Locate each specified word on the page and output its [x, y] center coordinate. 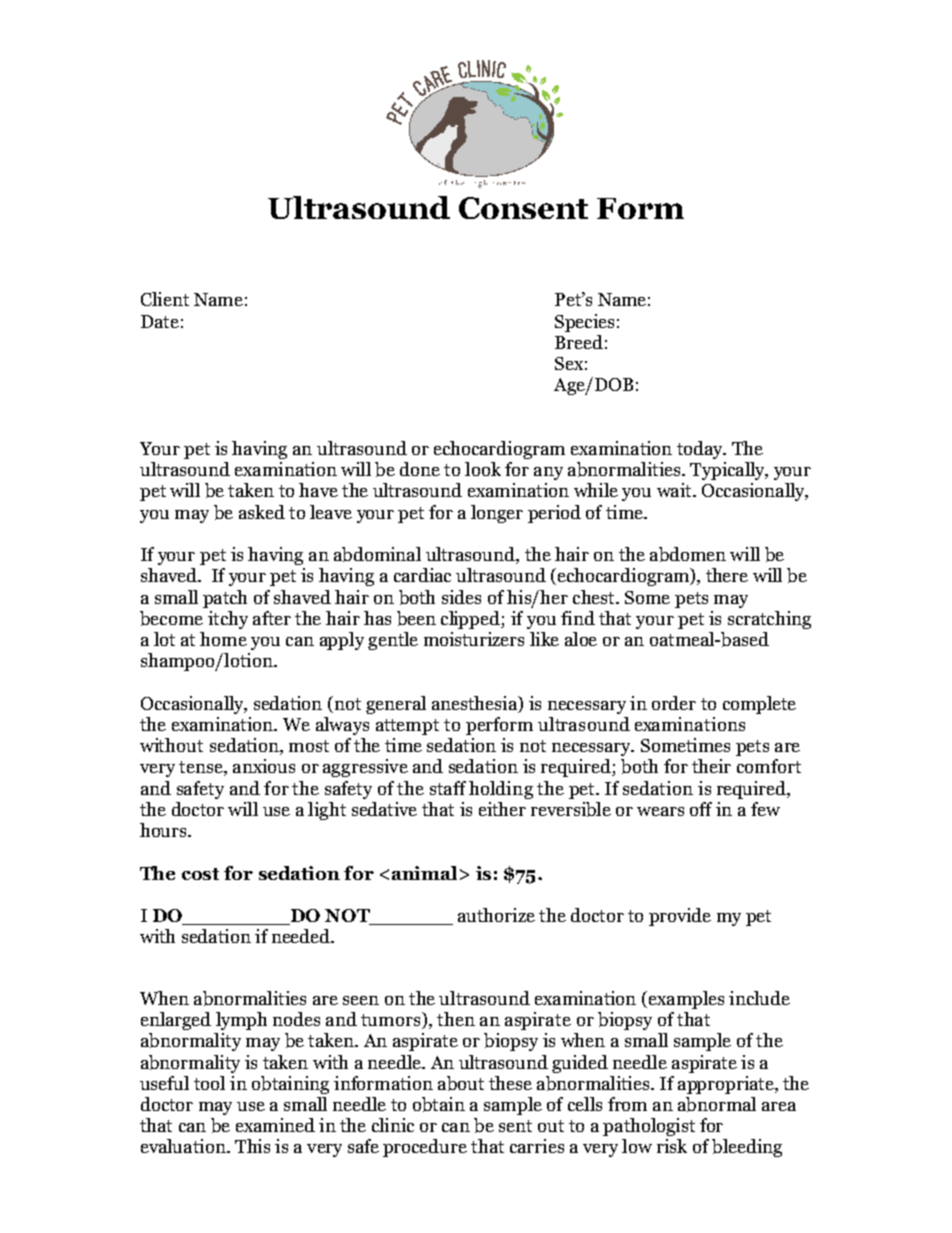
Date [160, 321]
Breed [579, 342]
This [252, 1146]
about [461, 1083]
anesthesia [475, 704]
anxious [264, 766]
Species [584, 323]
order [674, 703]
